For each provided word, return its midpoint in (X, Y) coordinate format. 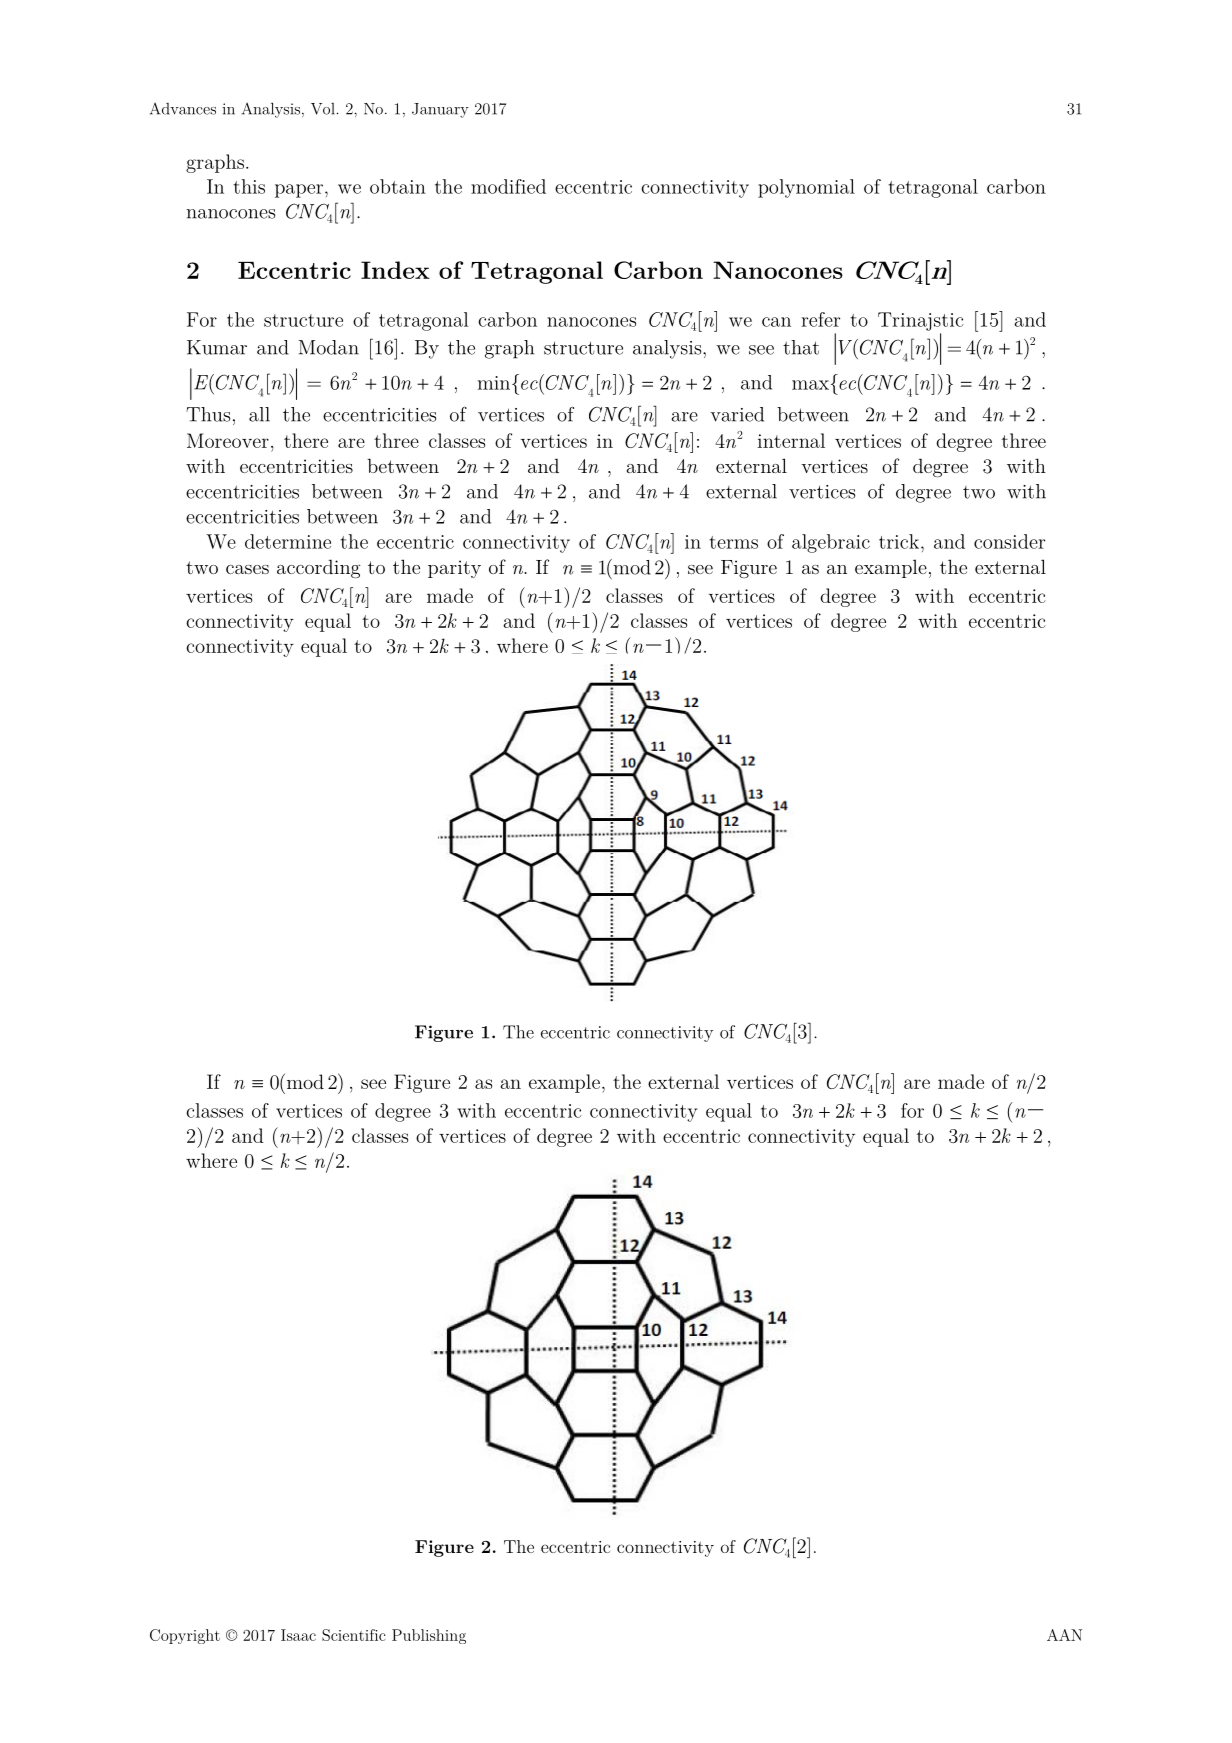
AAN (1064, 1635)
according (318, 568)
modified (508, 186)
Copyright (185, 1636)
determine (288, 541)
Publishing (429, 1636)
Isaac (298, 1635)
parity (454, 569)
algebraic (831, 543)
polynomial (806, 188)
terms (734, 542)
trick (899, 541)
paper (299, 191)
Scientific (353, 1635)
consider (1009, 541)
